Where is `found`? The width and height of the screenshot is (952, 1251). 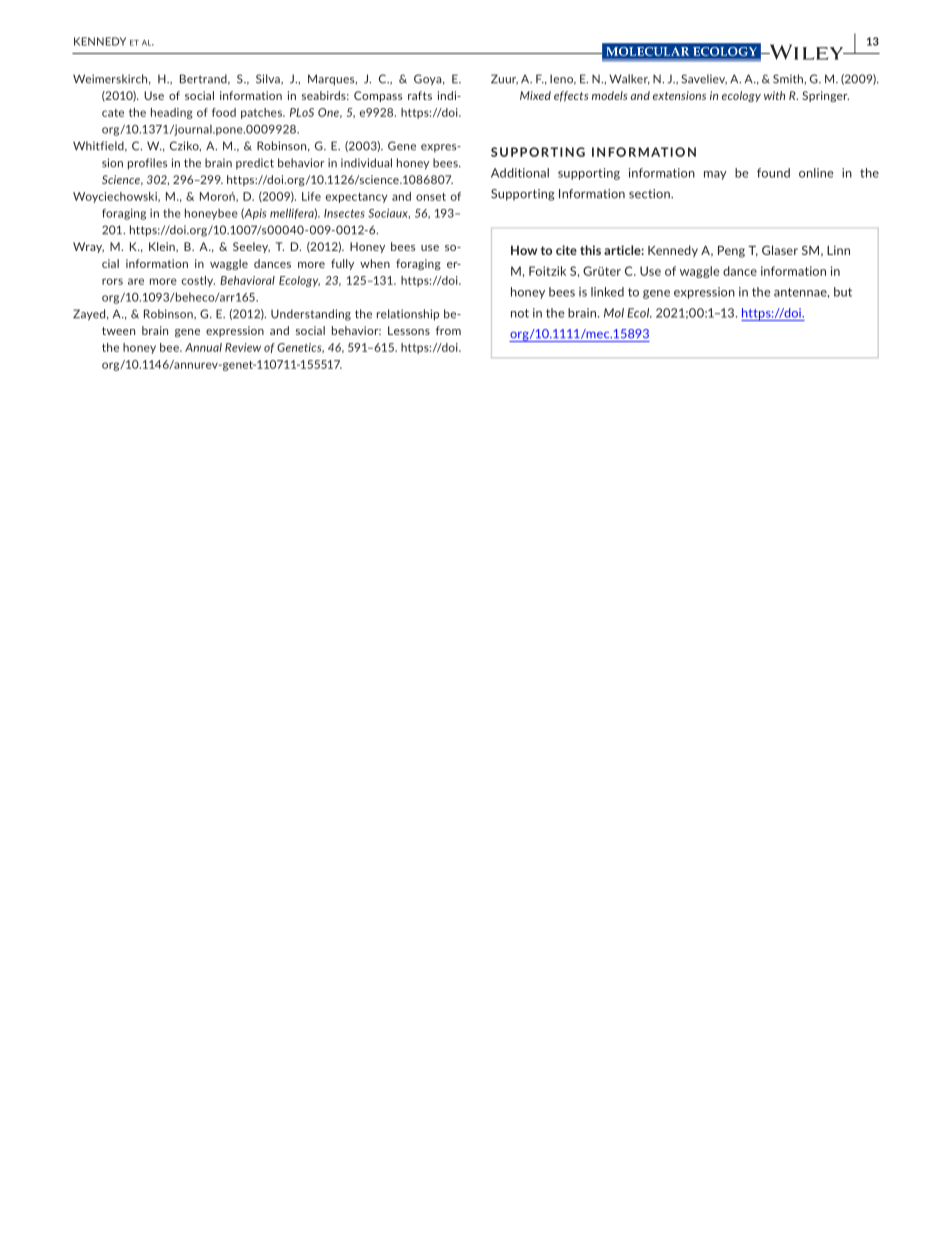 found is located at coordinates (773, 173).
